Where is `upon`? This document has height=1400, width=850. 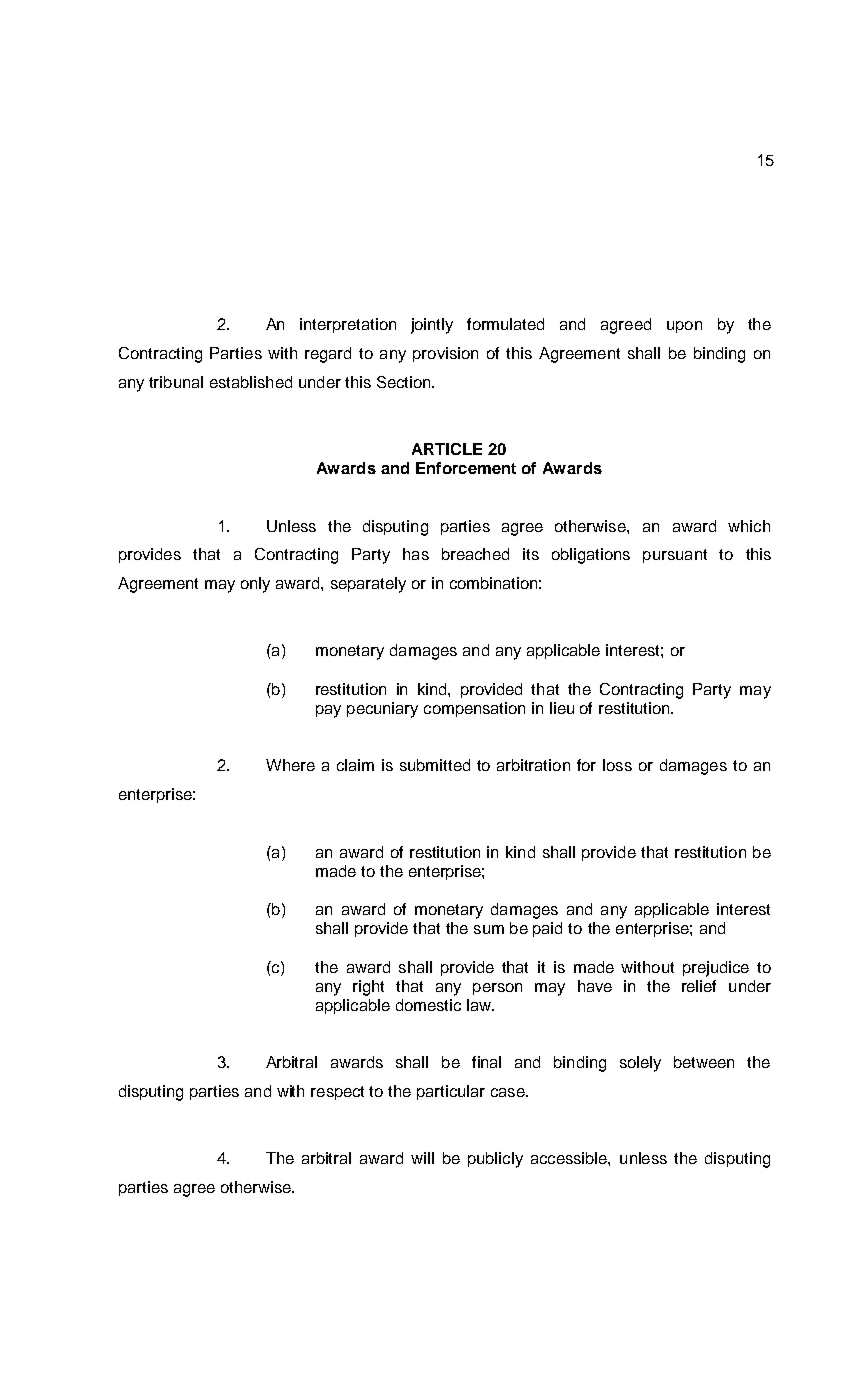 upon is located at coordinates (684, 327).
